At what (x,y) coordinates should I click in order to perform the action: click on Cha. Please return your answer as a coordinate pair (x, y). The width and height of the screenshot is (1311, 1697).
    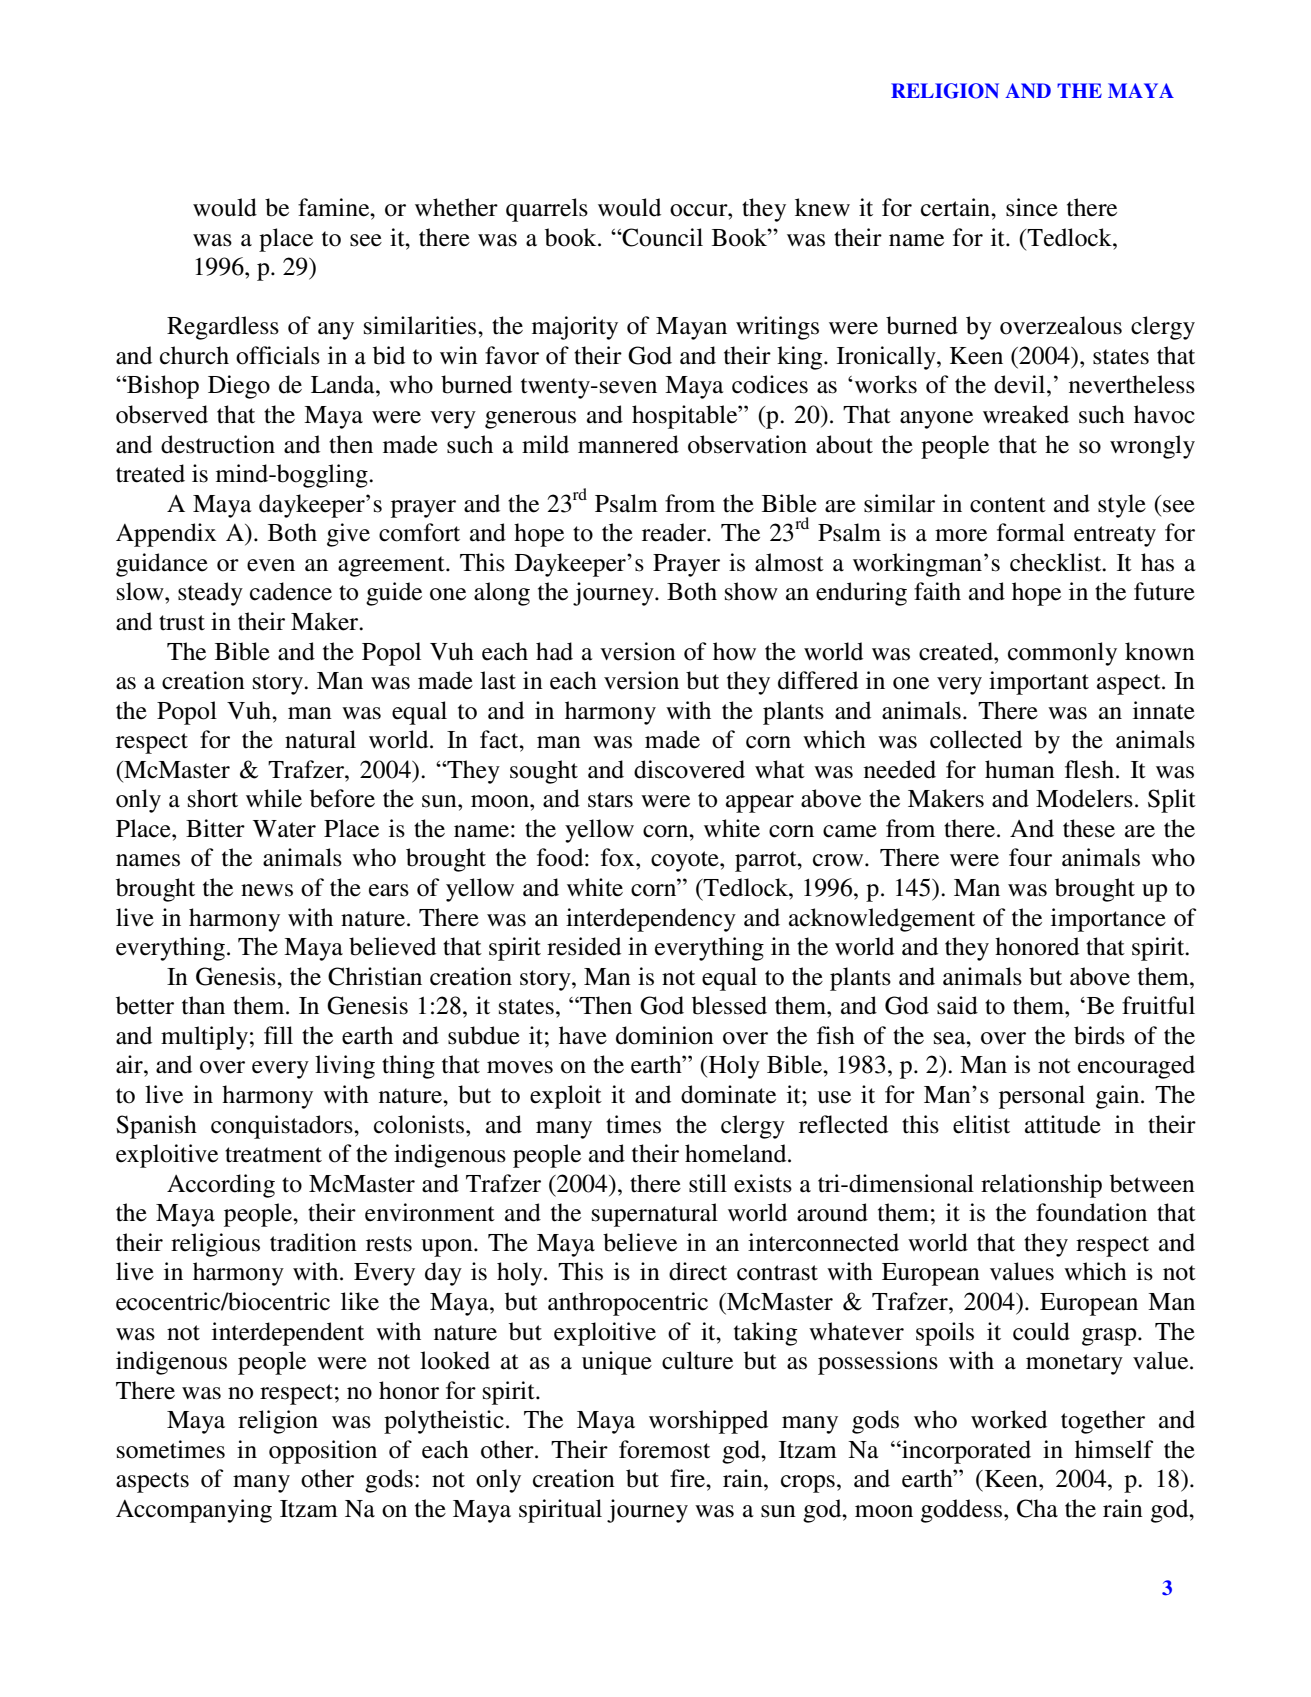
    Looking at the image, I should click on (1037, 1508).
